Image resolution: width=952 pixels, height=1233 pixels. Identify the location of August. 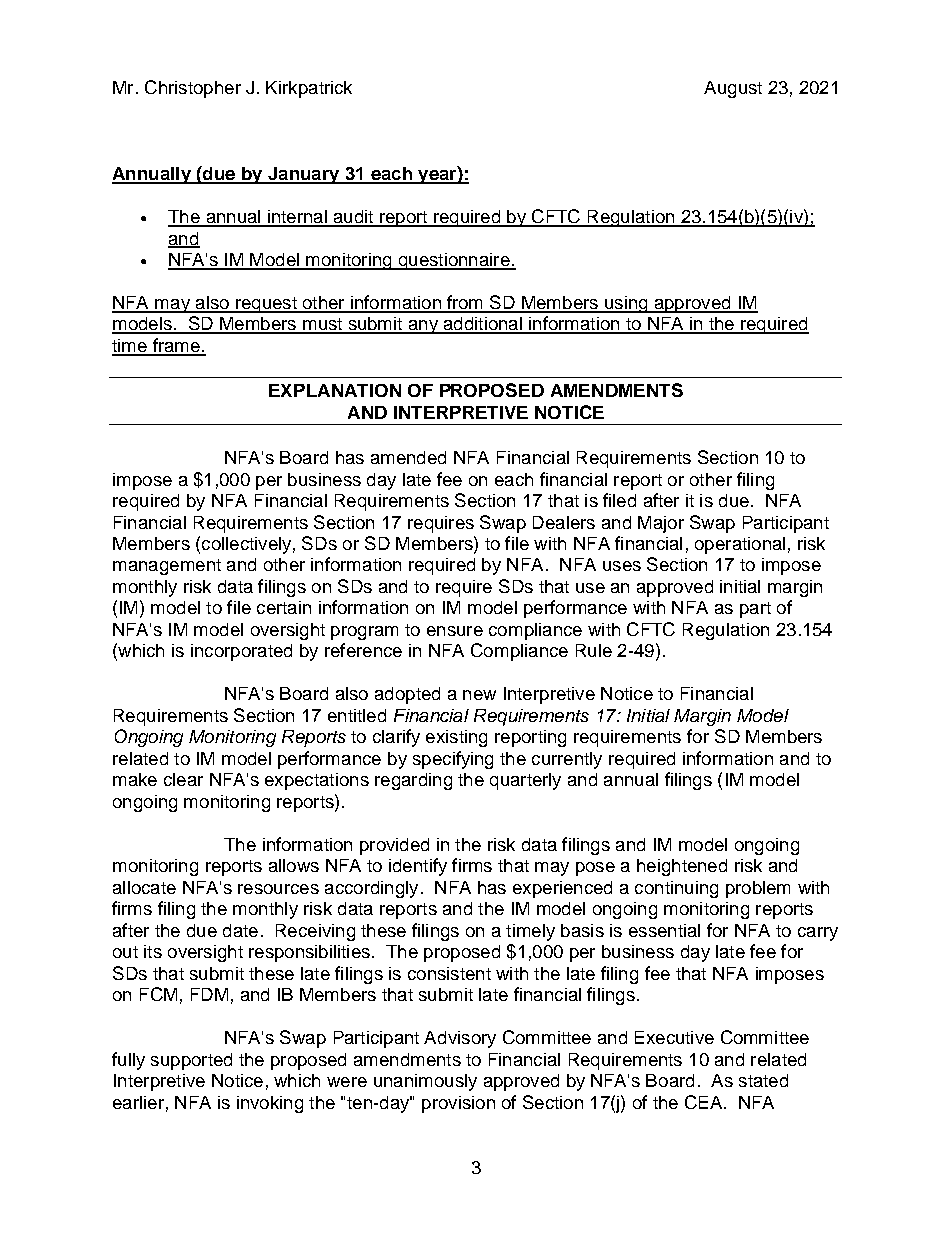
(733, 89).
